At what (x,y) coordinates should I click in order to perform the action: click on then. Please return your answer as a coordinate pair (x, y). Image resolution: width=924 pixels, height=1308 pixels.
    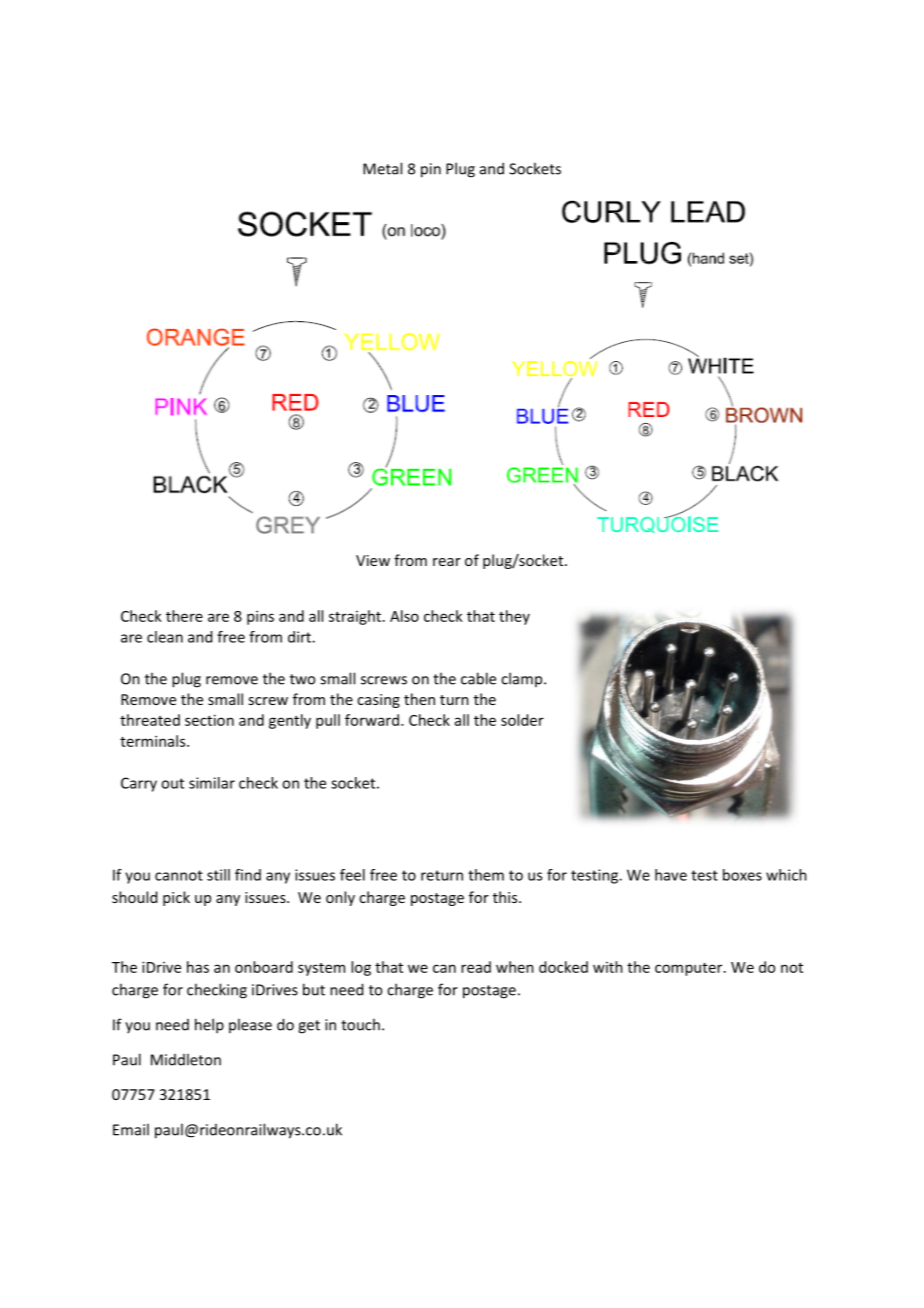
    Looking at the image, I should click on (419, 699).
